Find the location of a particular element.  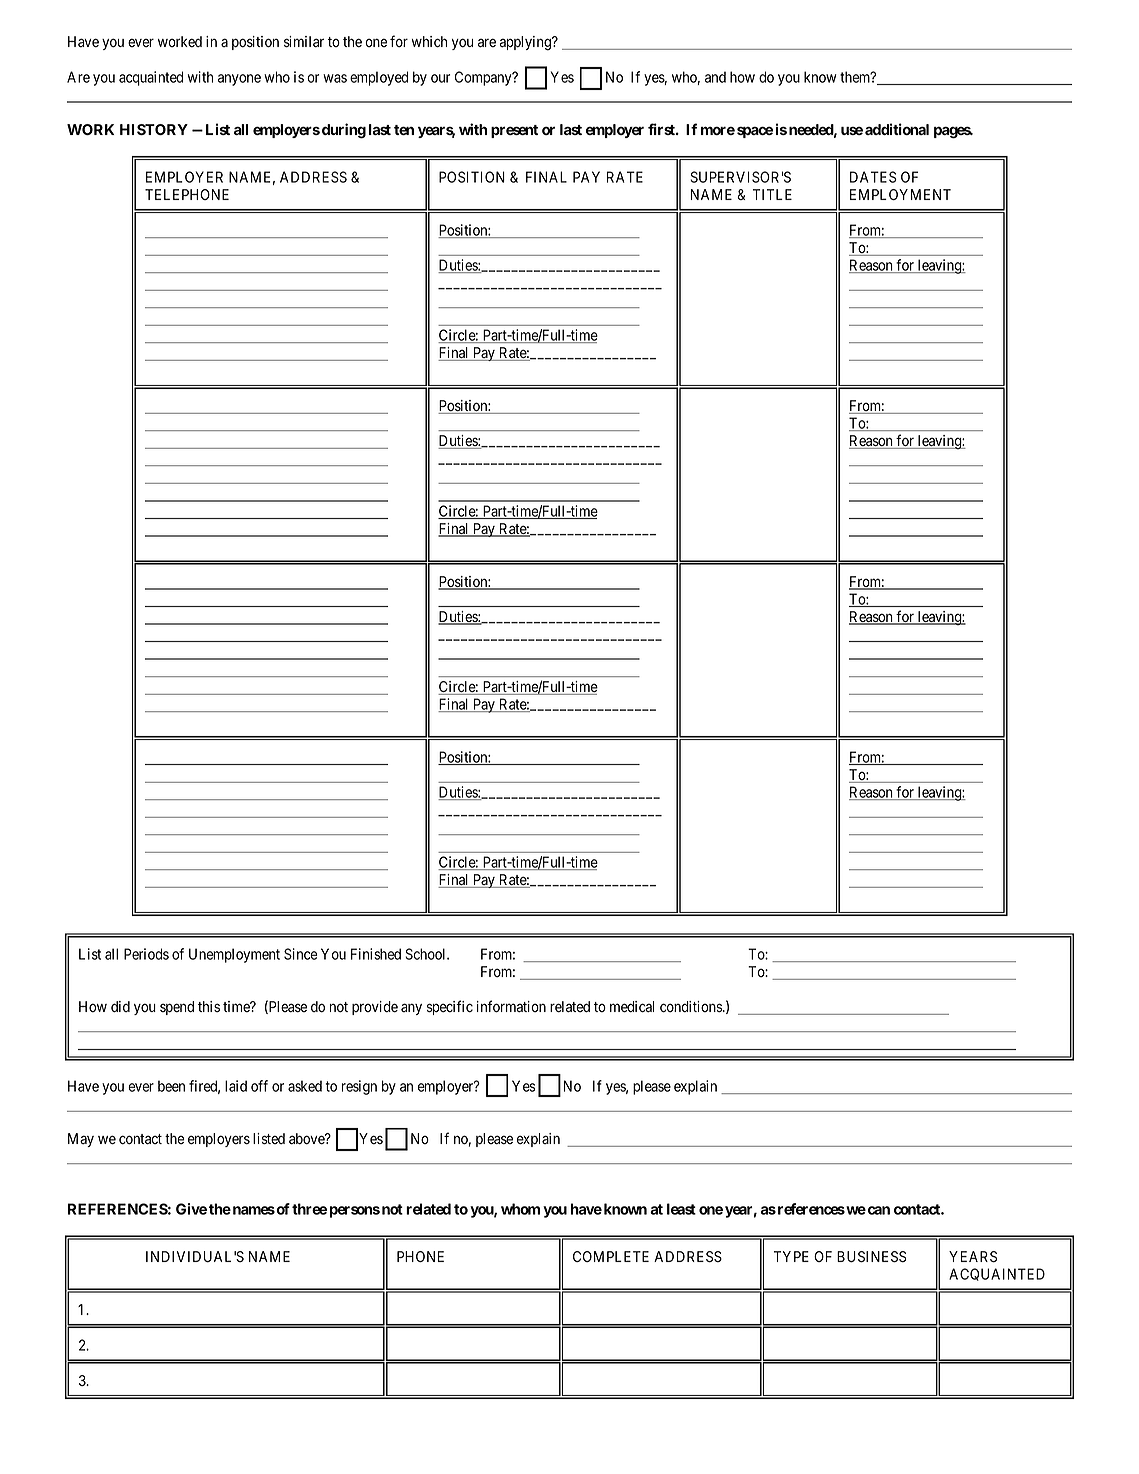

HISTORY is located at coordinates (154, 129).
